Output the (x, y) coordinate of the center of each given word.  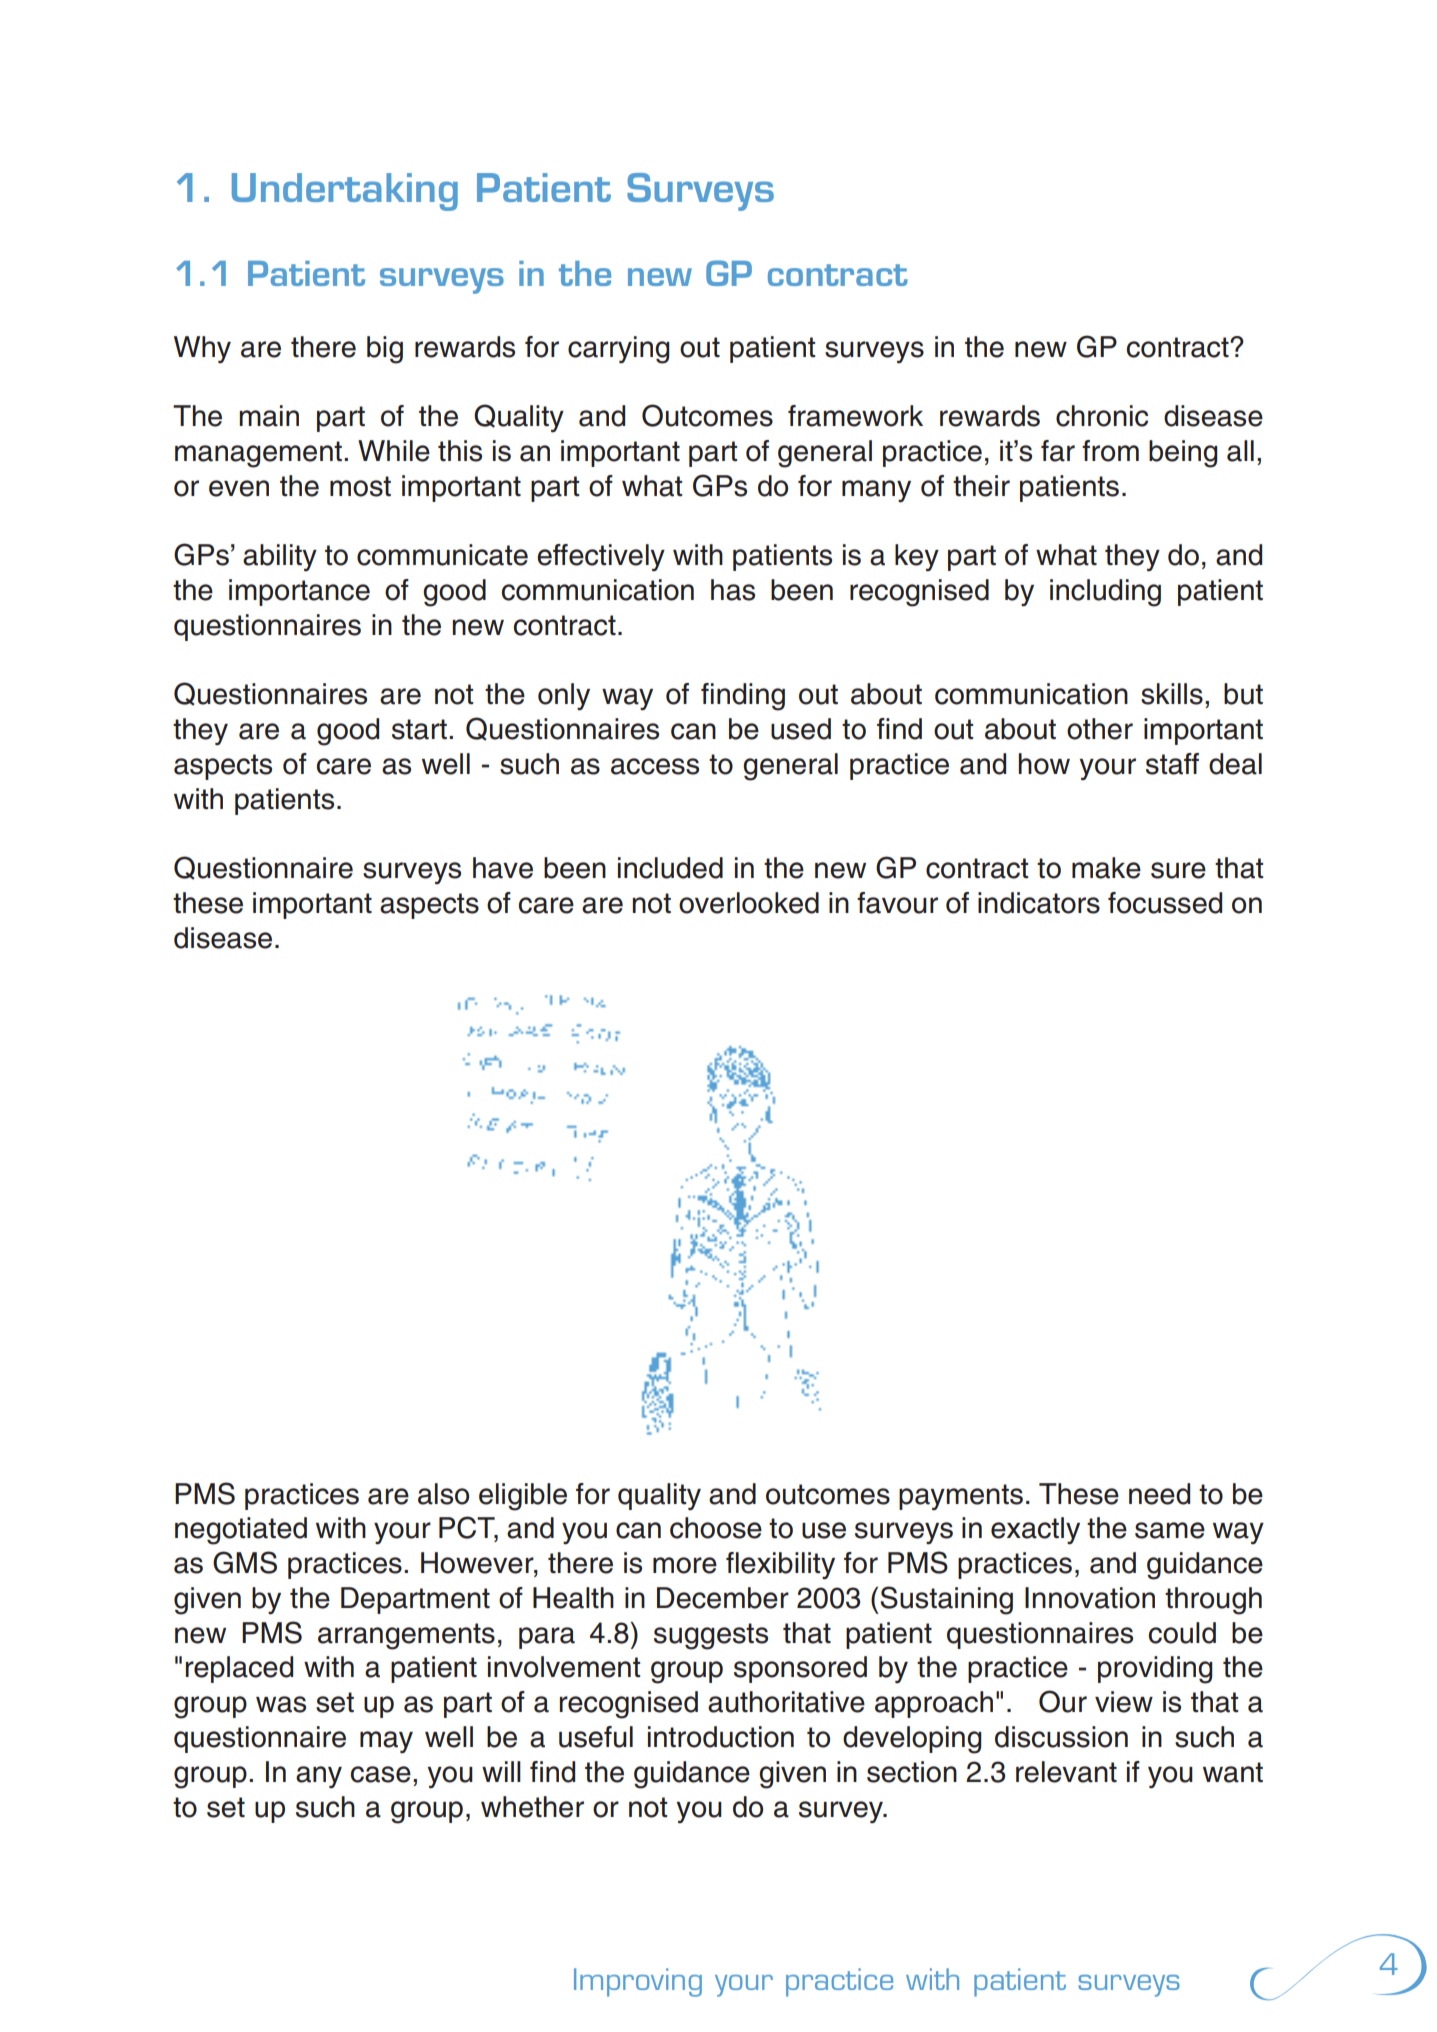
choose (716, 1528)
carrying (619, 350)
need (1159, 1494)
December (723, 1598)
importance (299, 592)
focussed (1165, 903)
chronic (1102, 416)
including (1105, 593)
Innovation (1090, 1598)
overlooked (749, 903)
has (733, 590)
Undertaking (345, 192)
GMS (245, 1562)
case (381, 1774)
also (443, 1494)
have (503, 868)
